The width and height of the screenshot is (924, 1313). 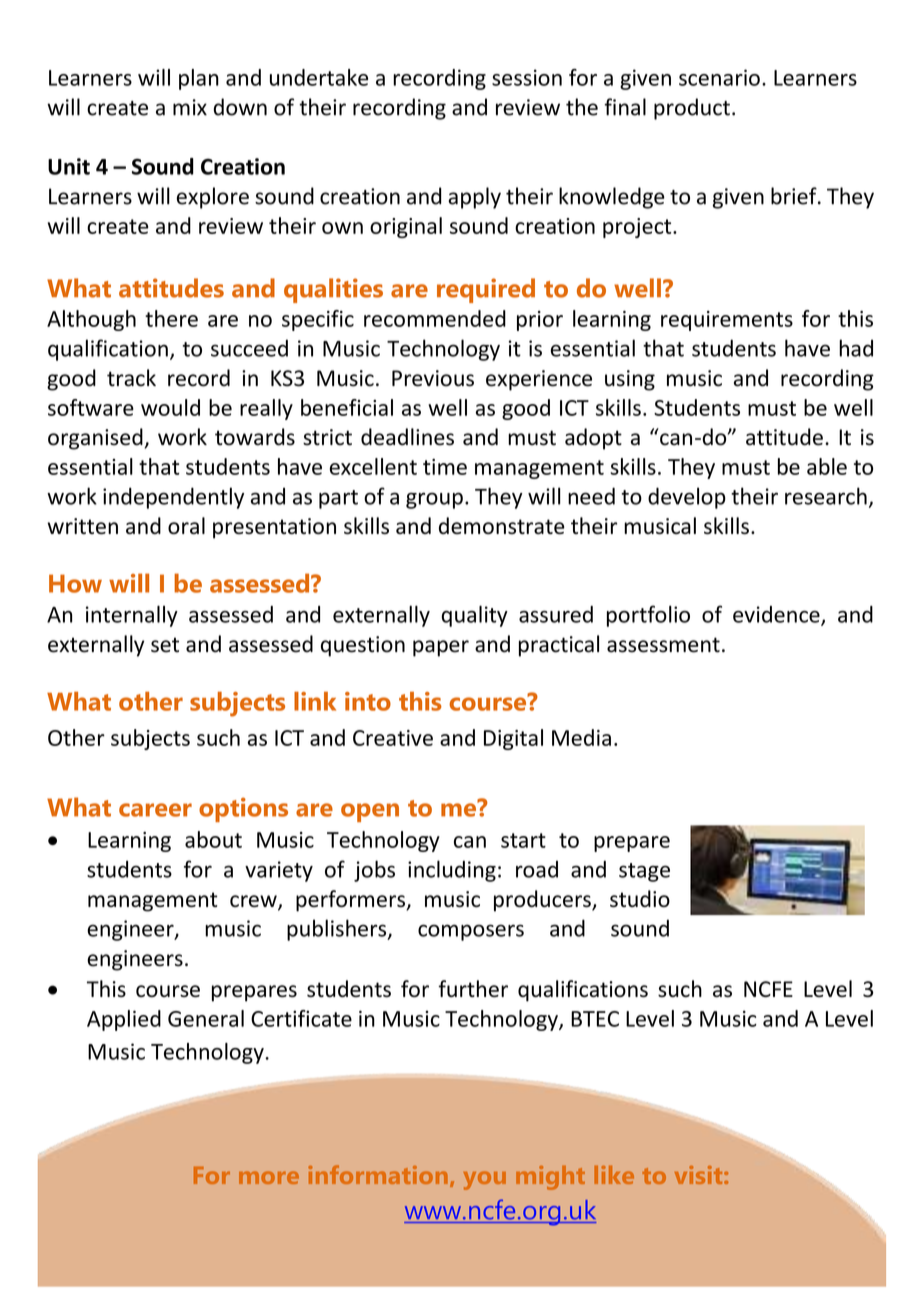 I want to click on set, so click(x=165, y=645).
